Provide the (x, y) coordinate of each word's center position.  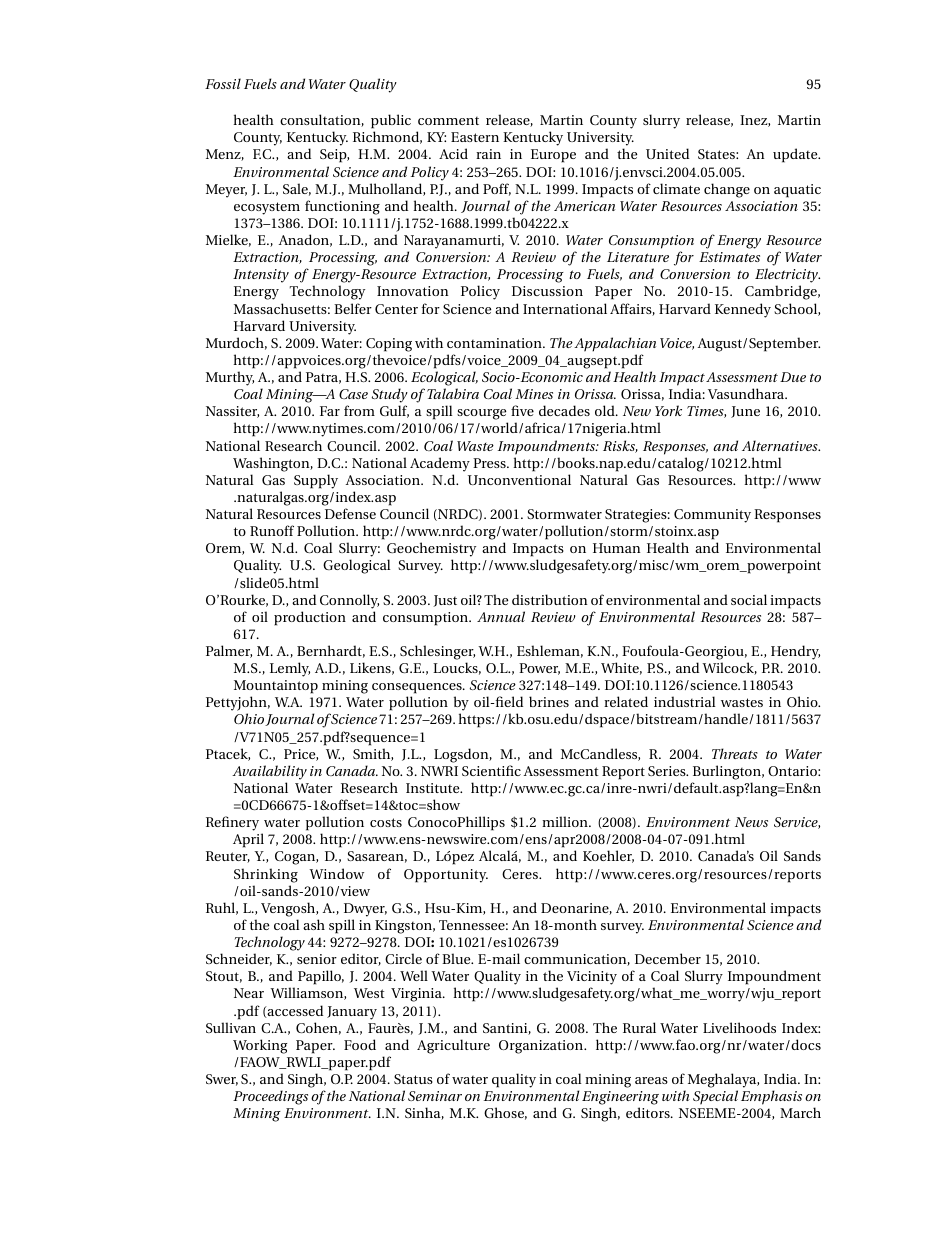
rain (488, 154)
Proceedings (270, 1097)
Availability (269, 772)
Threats (735, 753)
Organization (542, 1047)
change (727, 190)
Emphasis (771, 1097)
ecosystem (267, 208)
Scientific (491, 770)
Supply (316, 481)
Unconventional (519, 479)
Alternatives (781, 445)
